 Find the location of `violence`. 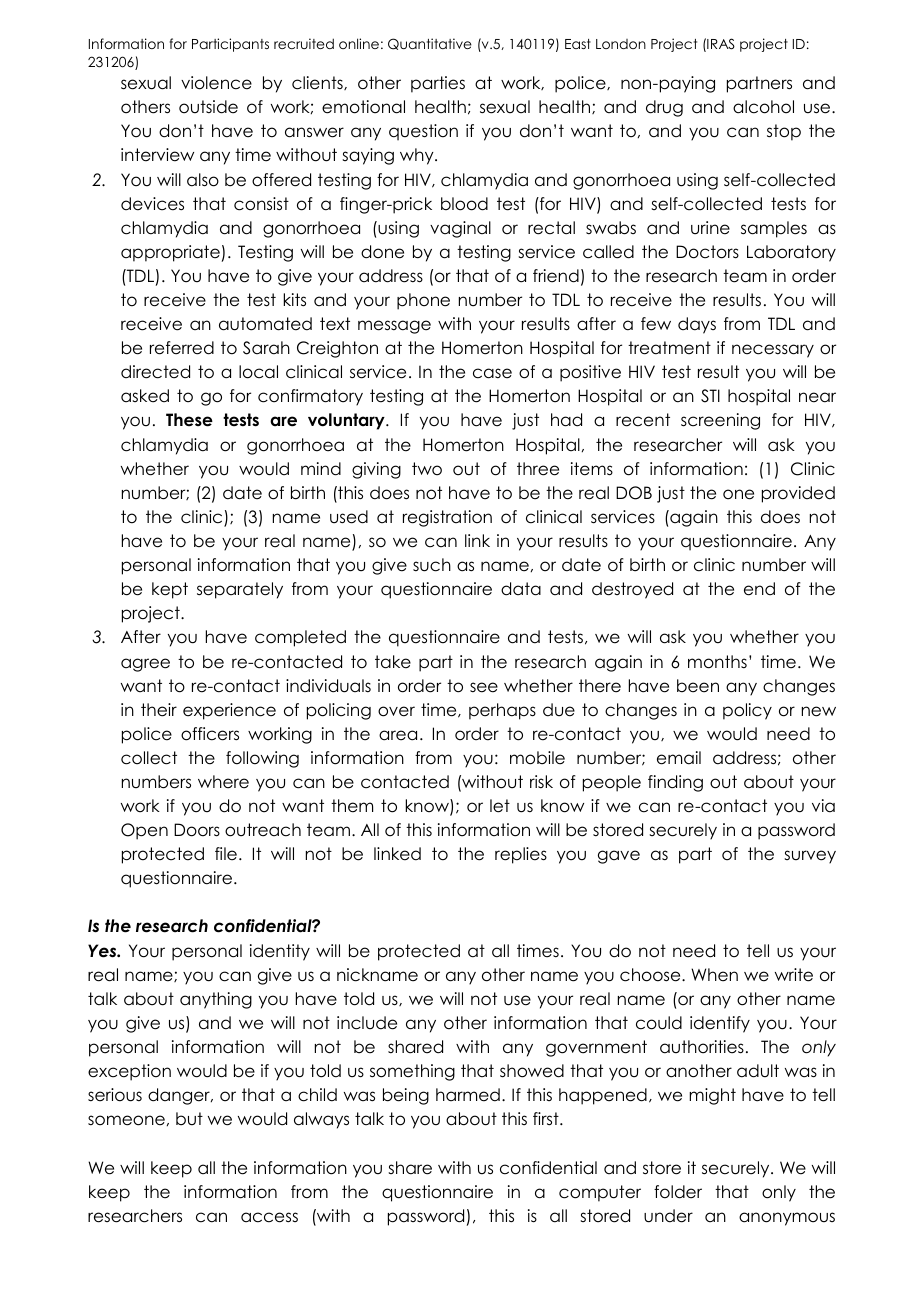

violence is located at coordinates (216, 83).
